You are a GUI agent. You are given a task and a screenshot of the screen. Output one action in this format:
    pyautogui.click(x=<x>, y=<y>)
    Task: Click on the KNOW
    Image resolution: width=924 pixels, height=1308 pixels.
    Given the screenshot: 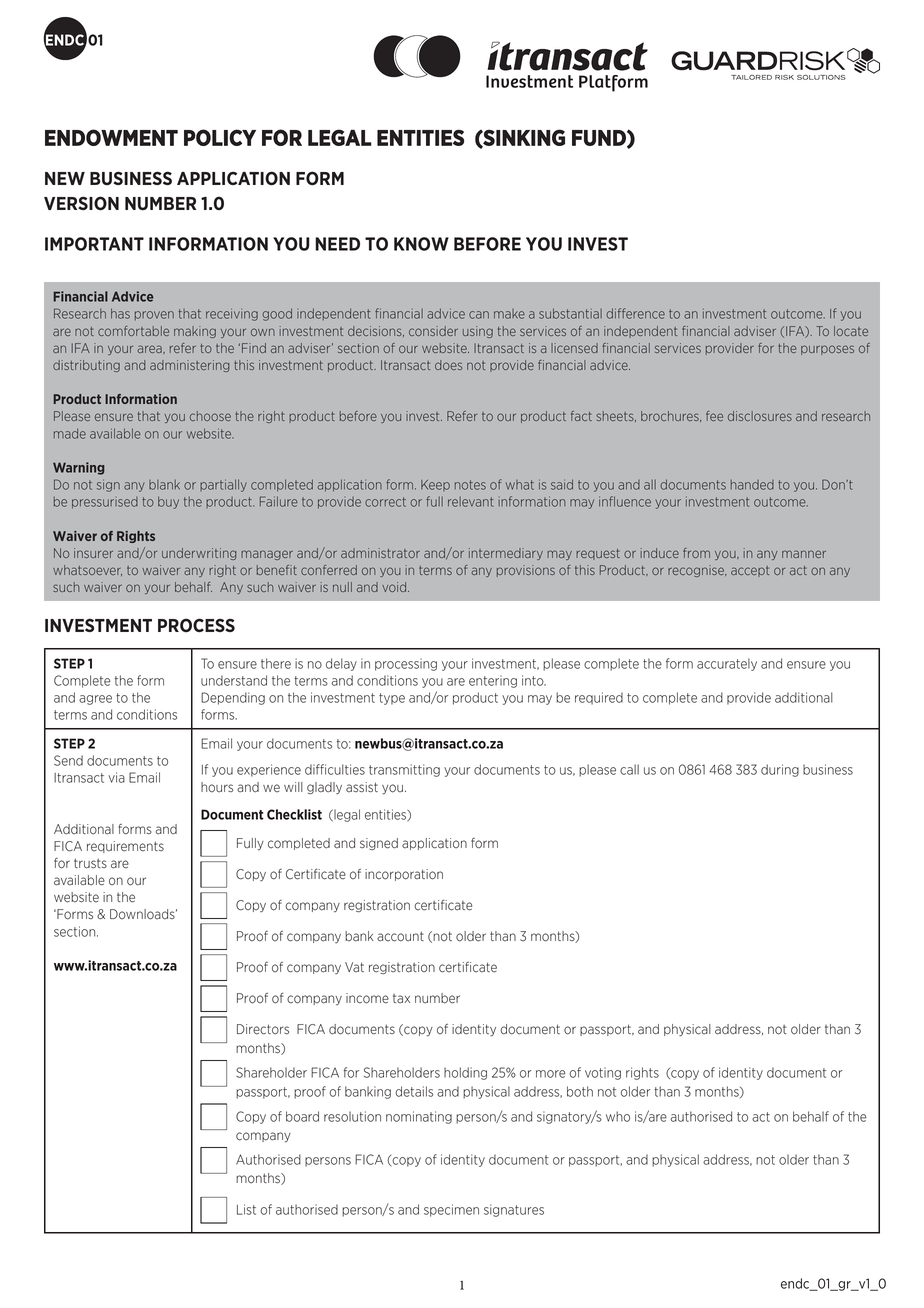 What is the action you would take?
    pyautogui.click(x=421, y=244)
